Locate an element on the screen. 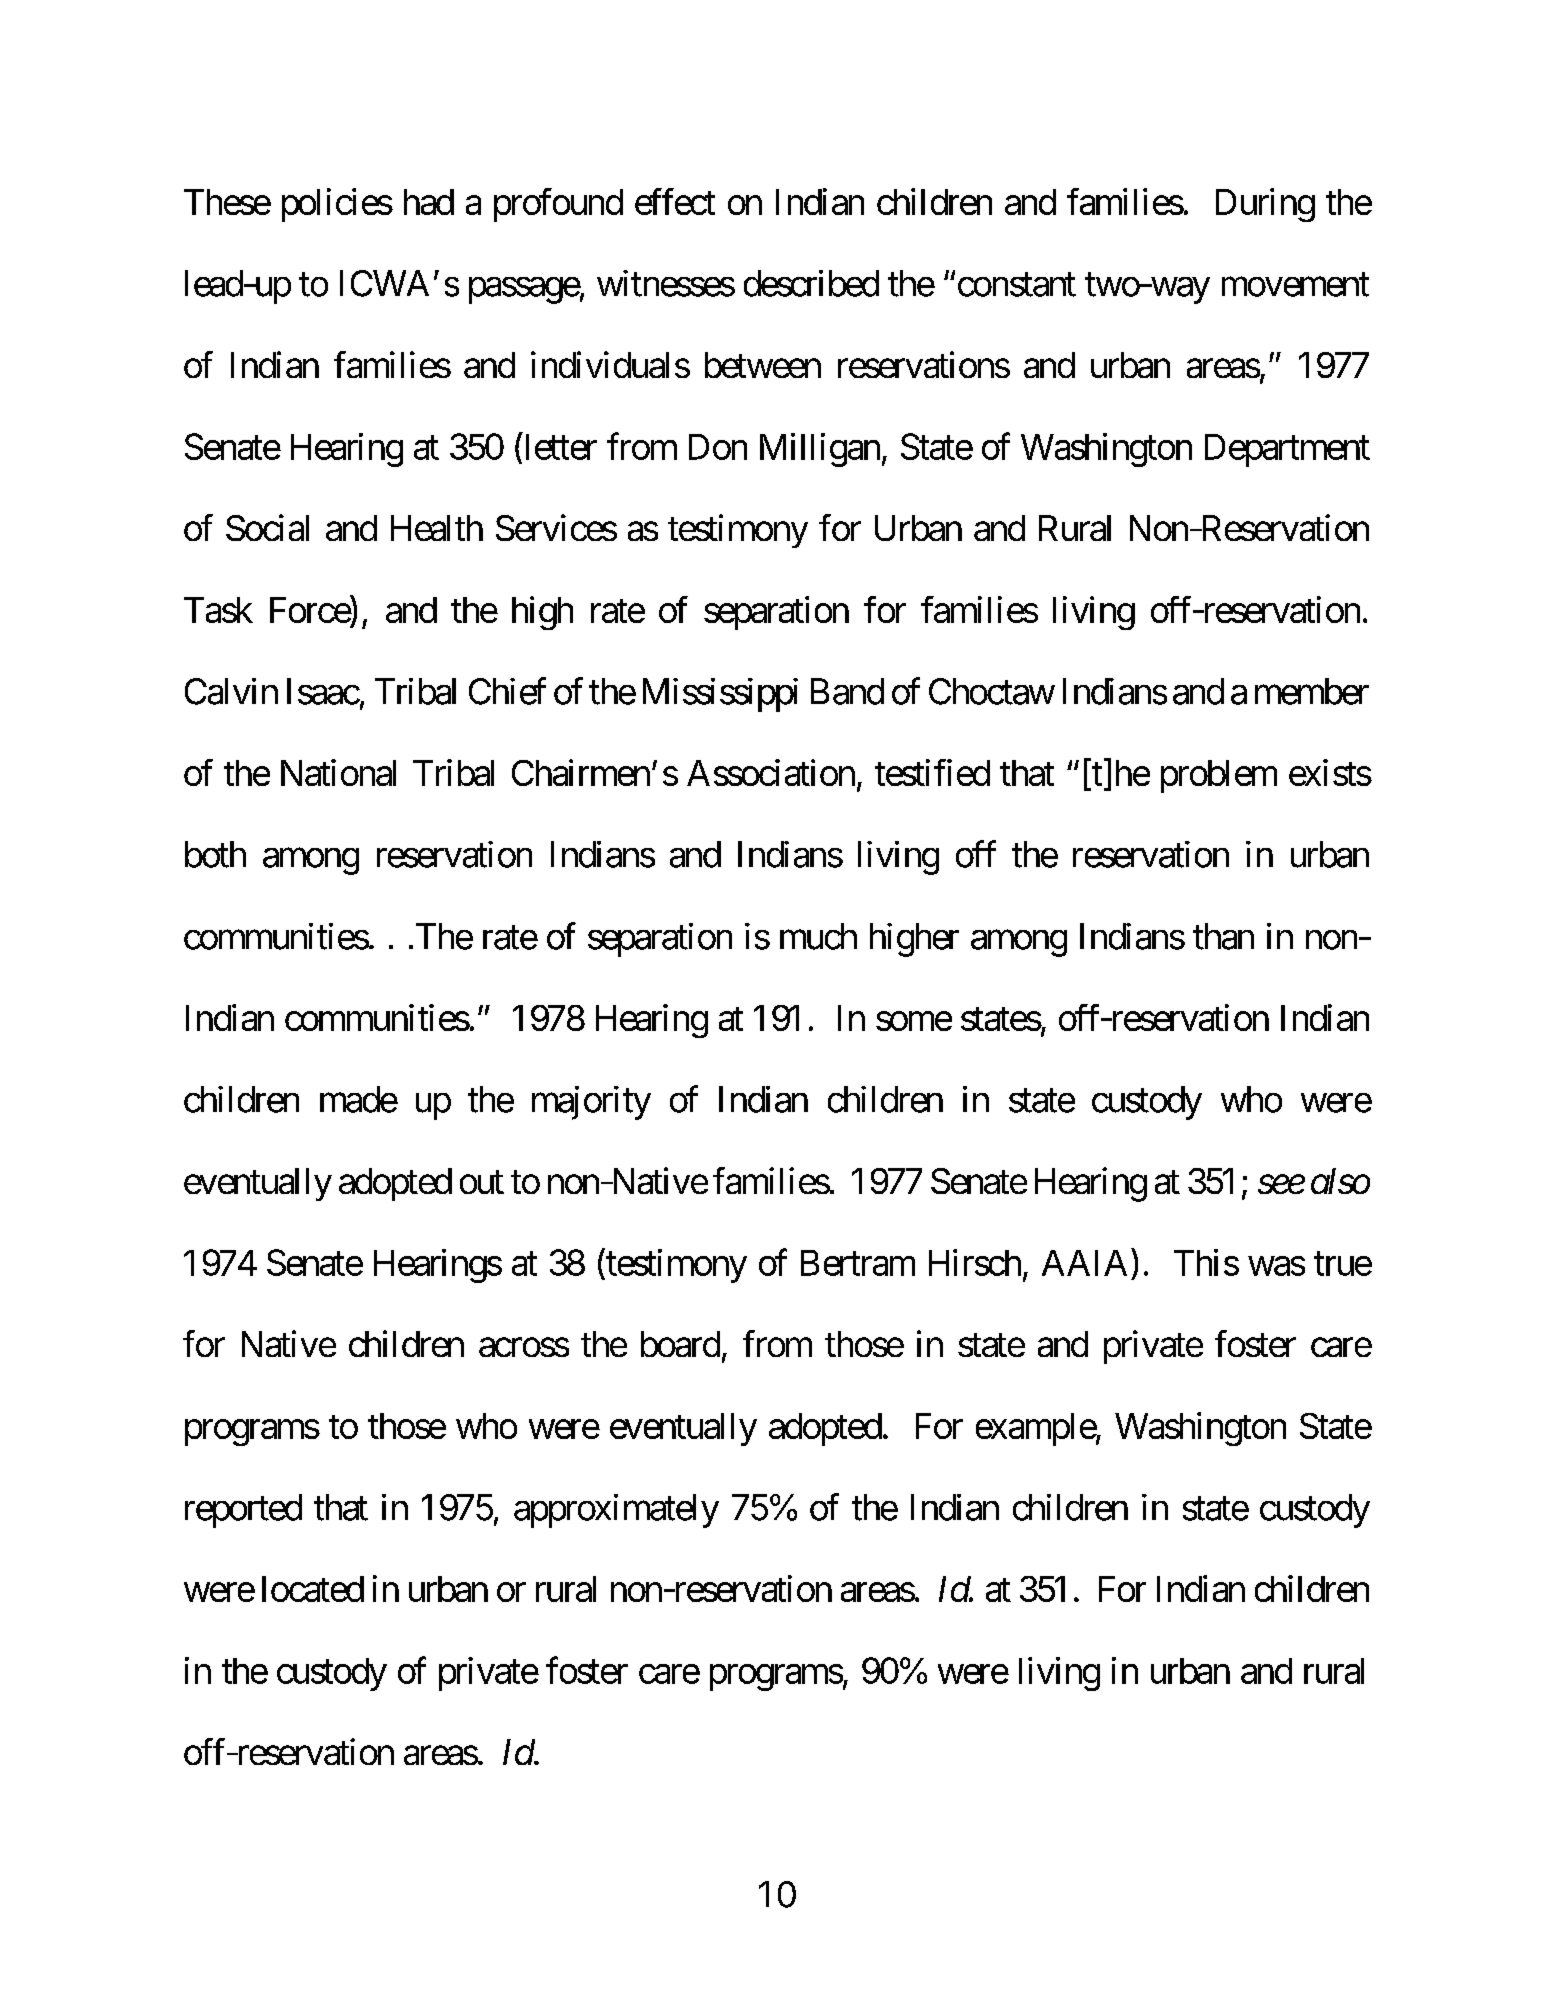  movement is located at coordinates (1295, 285).
